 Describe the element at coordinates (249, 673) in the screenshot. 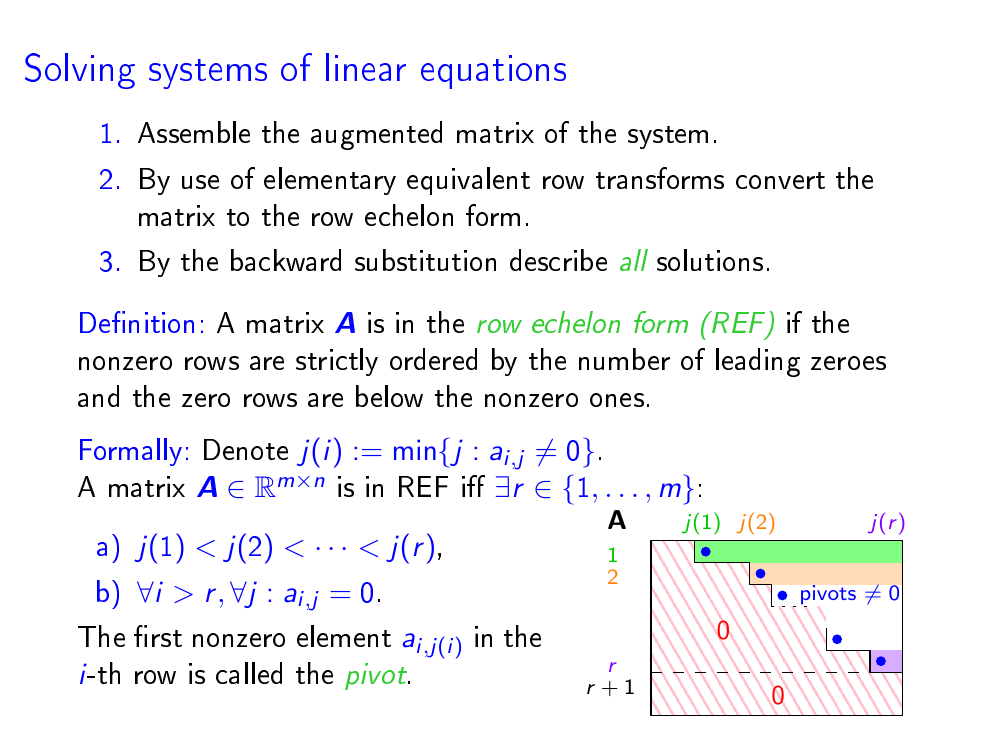

I see `called` at that location.
